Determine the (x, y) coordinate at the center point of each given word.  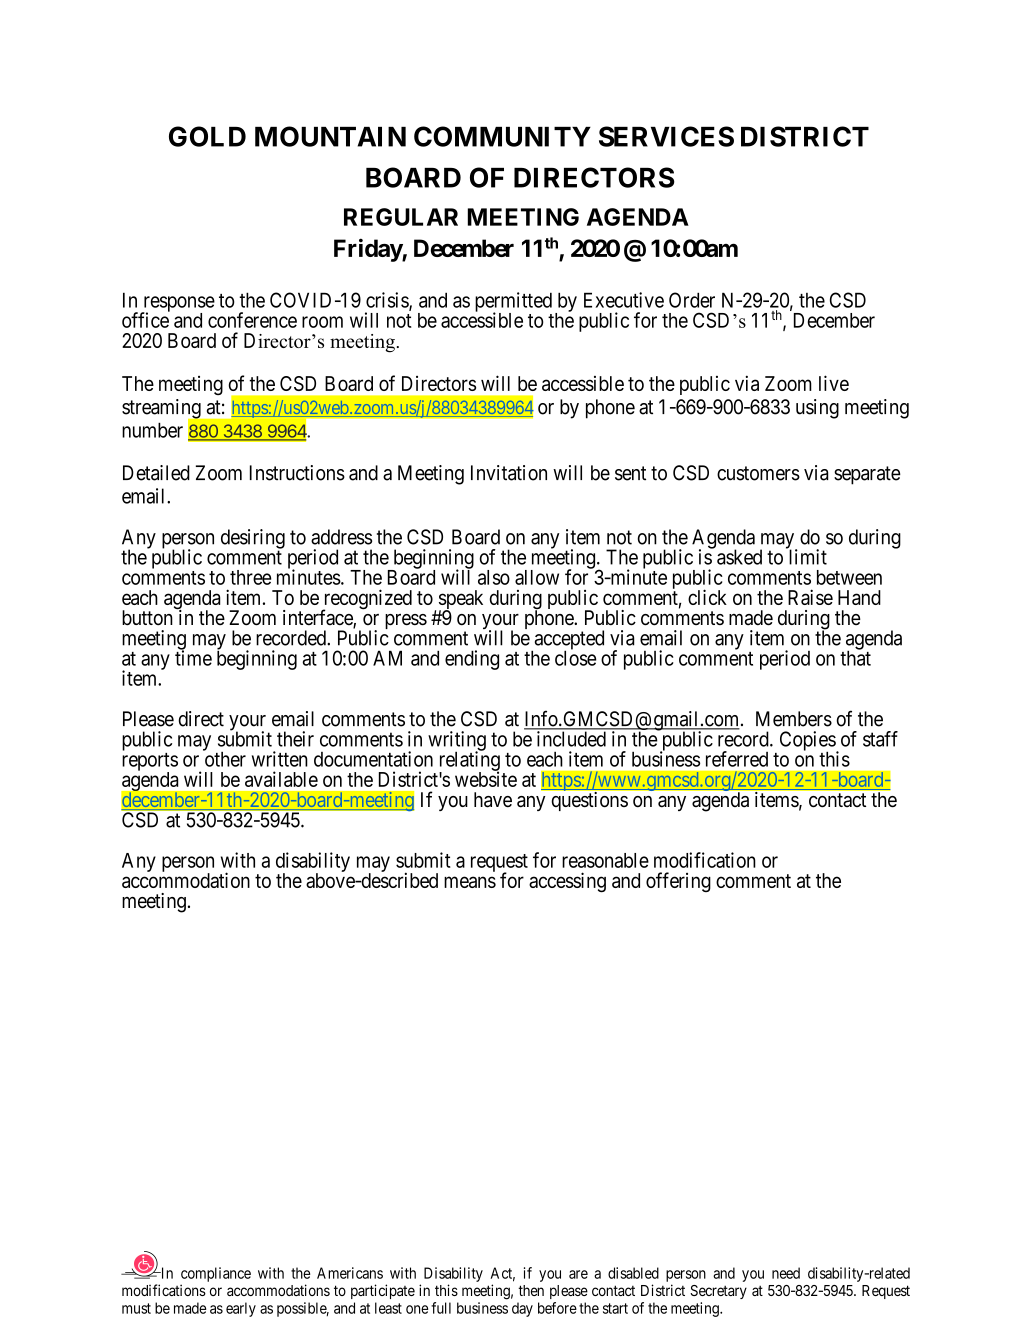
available (281, 779)
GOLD (207, 136)
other (224, 758)
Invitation (509, 473)
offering (678, 882)
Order (692, 300)
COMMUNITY (502, 136)
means (470, 882)
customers (758, 473)
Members (794, 719)
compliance (216, 1274)
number (152, 430)
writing (457, 742)
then (531, 1290)
